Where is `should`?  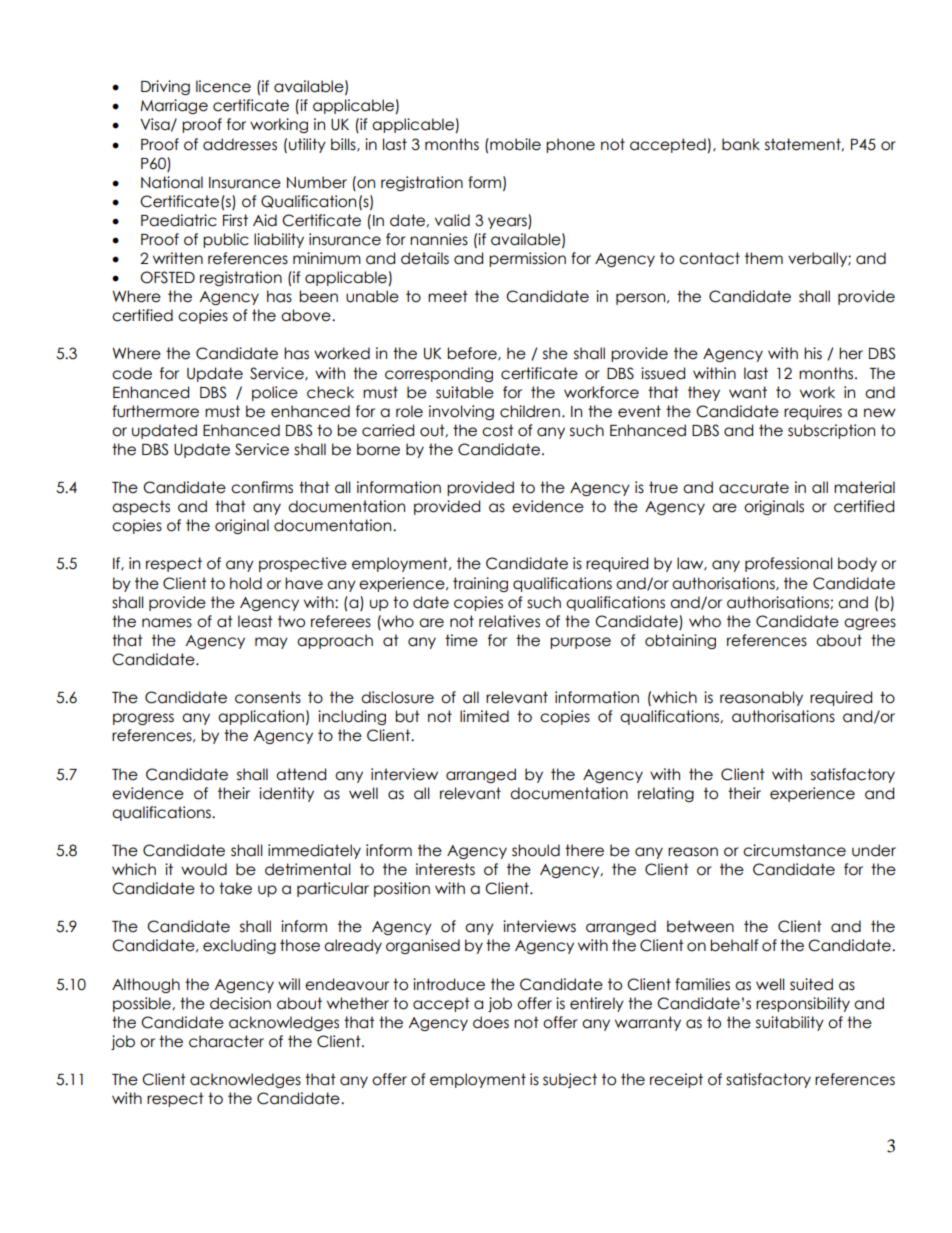
should is located at coordinates (536, 850).
